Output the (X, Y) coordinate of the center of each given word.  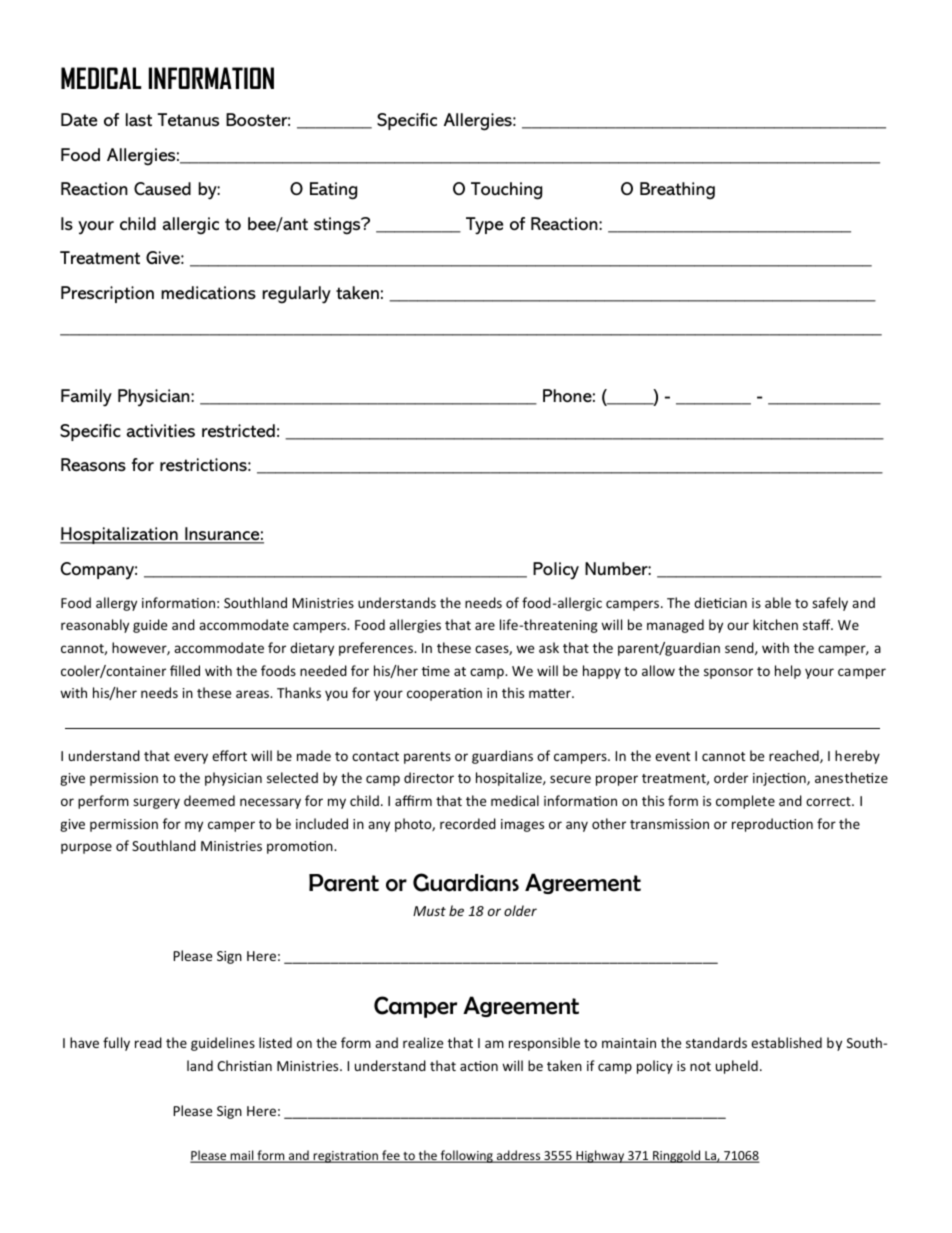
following (466, 1156)
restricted (238, 431)
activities (161, 430)
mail (242, 1156)
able (778, 602)
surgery (156, 803)
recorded (468, 823)
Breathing (677, 191)
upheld (737, 1067)
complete (745, 802)
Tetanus (188, 120)
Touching (506, 191)
